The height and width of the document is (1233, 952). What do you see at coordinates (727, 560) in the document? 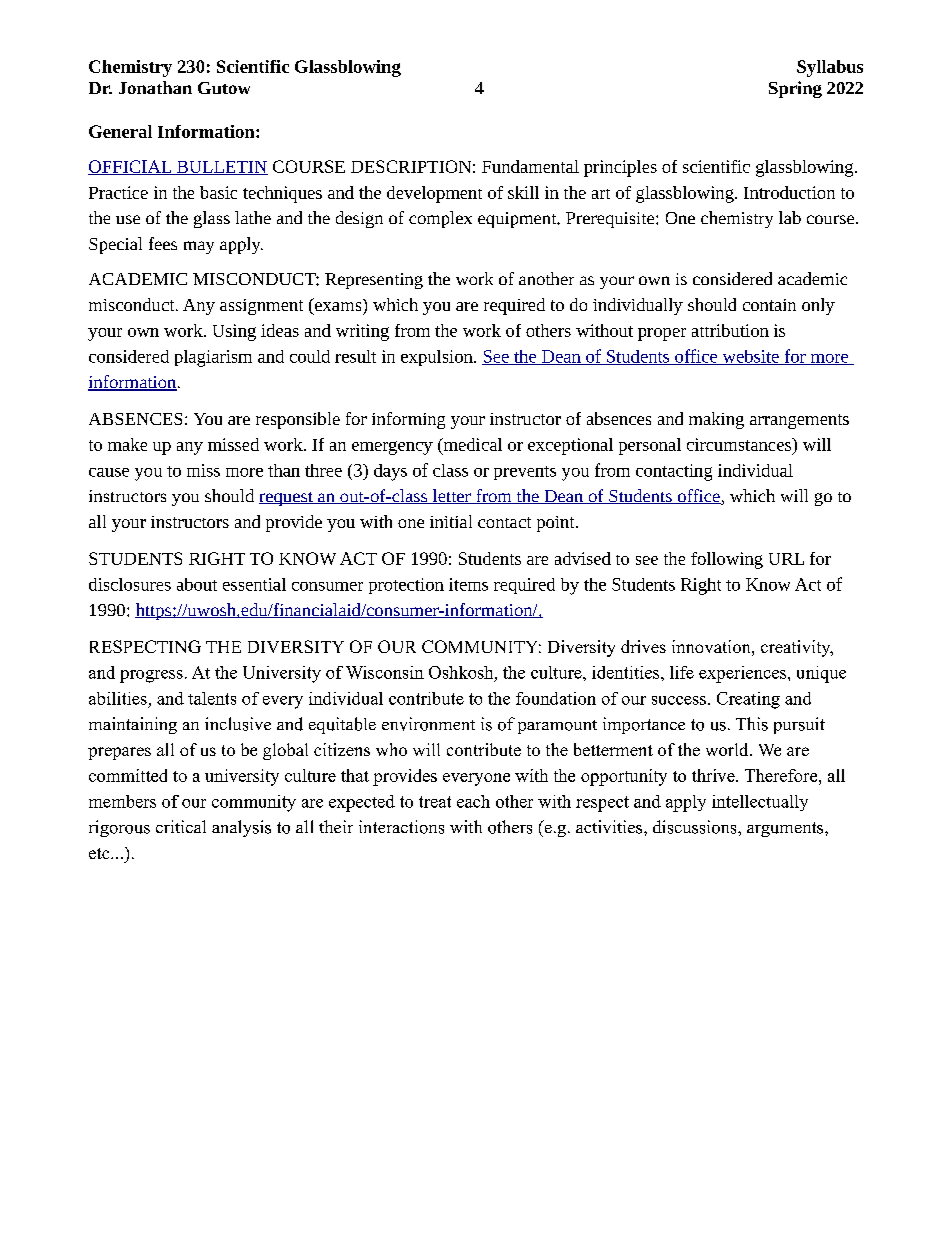
I see `following` at bounding box center [727, 560].
